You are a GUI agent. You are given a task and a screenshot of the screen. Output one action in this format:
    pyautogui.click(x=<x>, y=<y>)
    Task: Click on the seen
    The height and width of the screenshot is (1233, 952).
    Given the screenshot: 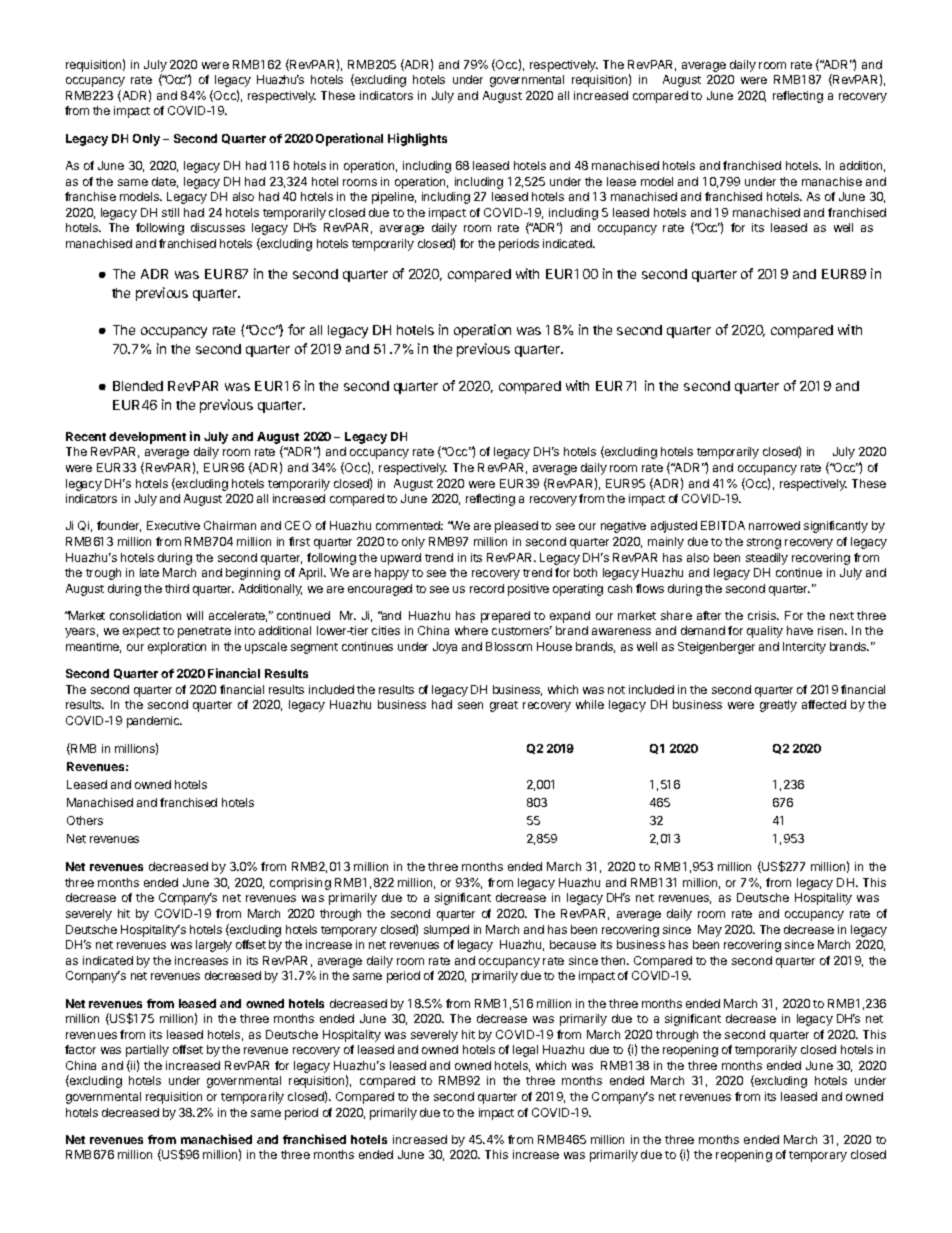 What is the action you would take?
    pyautogui.click(x=470, y=705)
